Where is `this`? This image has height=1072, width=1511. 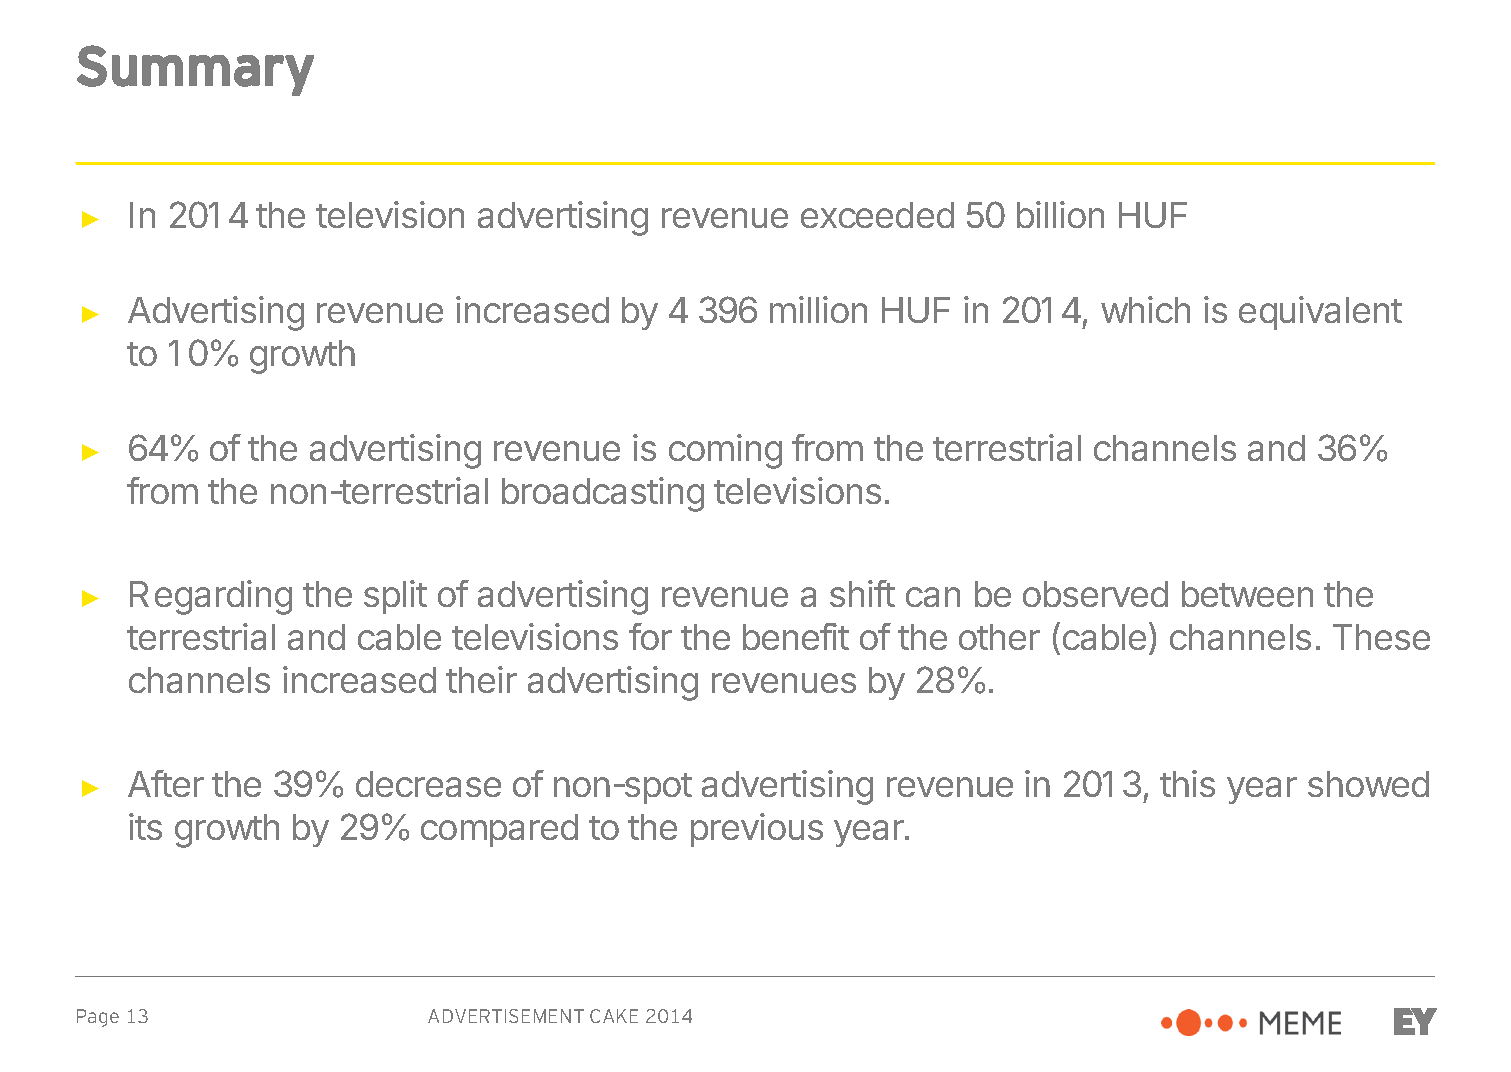
this is located at coordinates (1187, 783).
